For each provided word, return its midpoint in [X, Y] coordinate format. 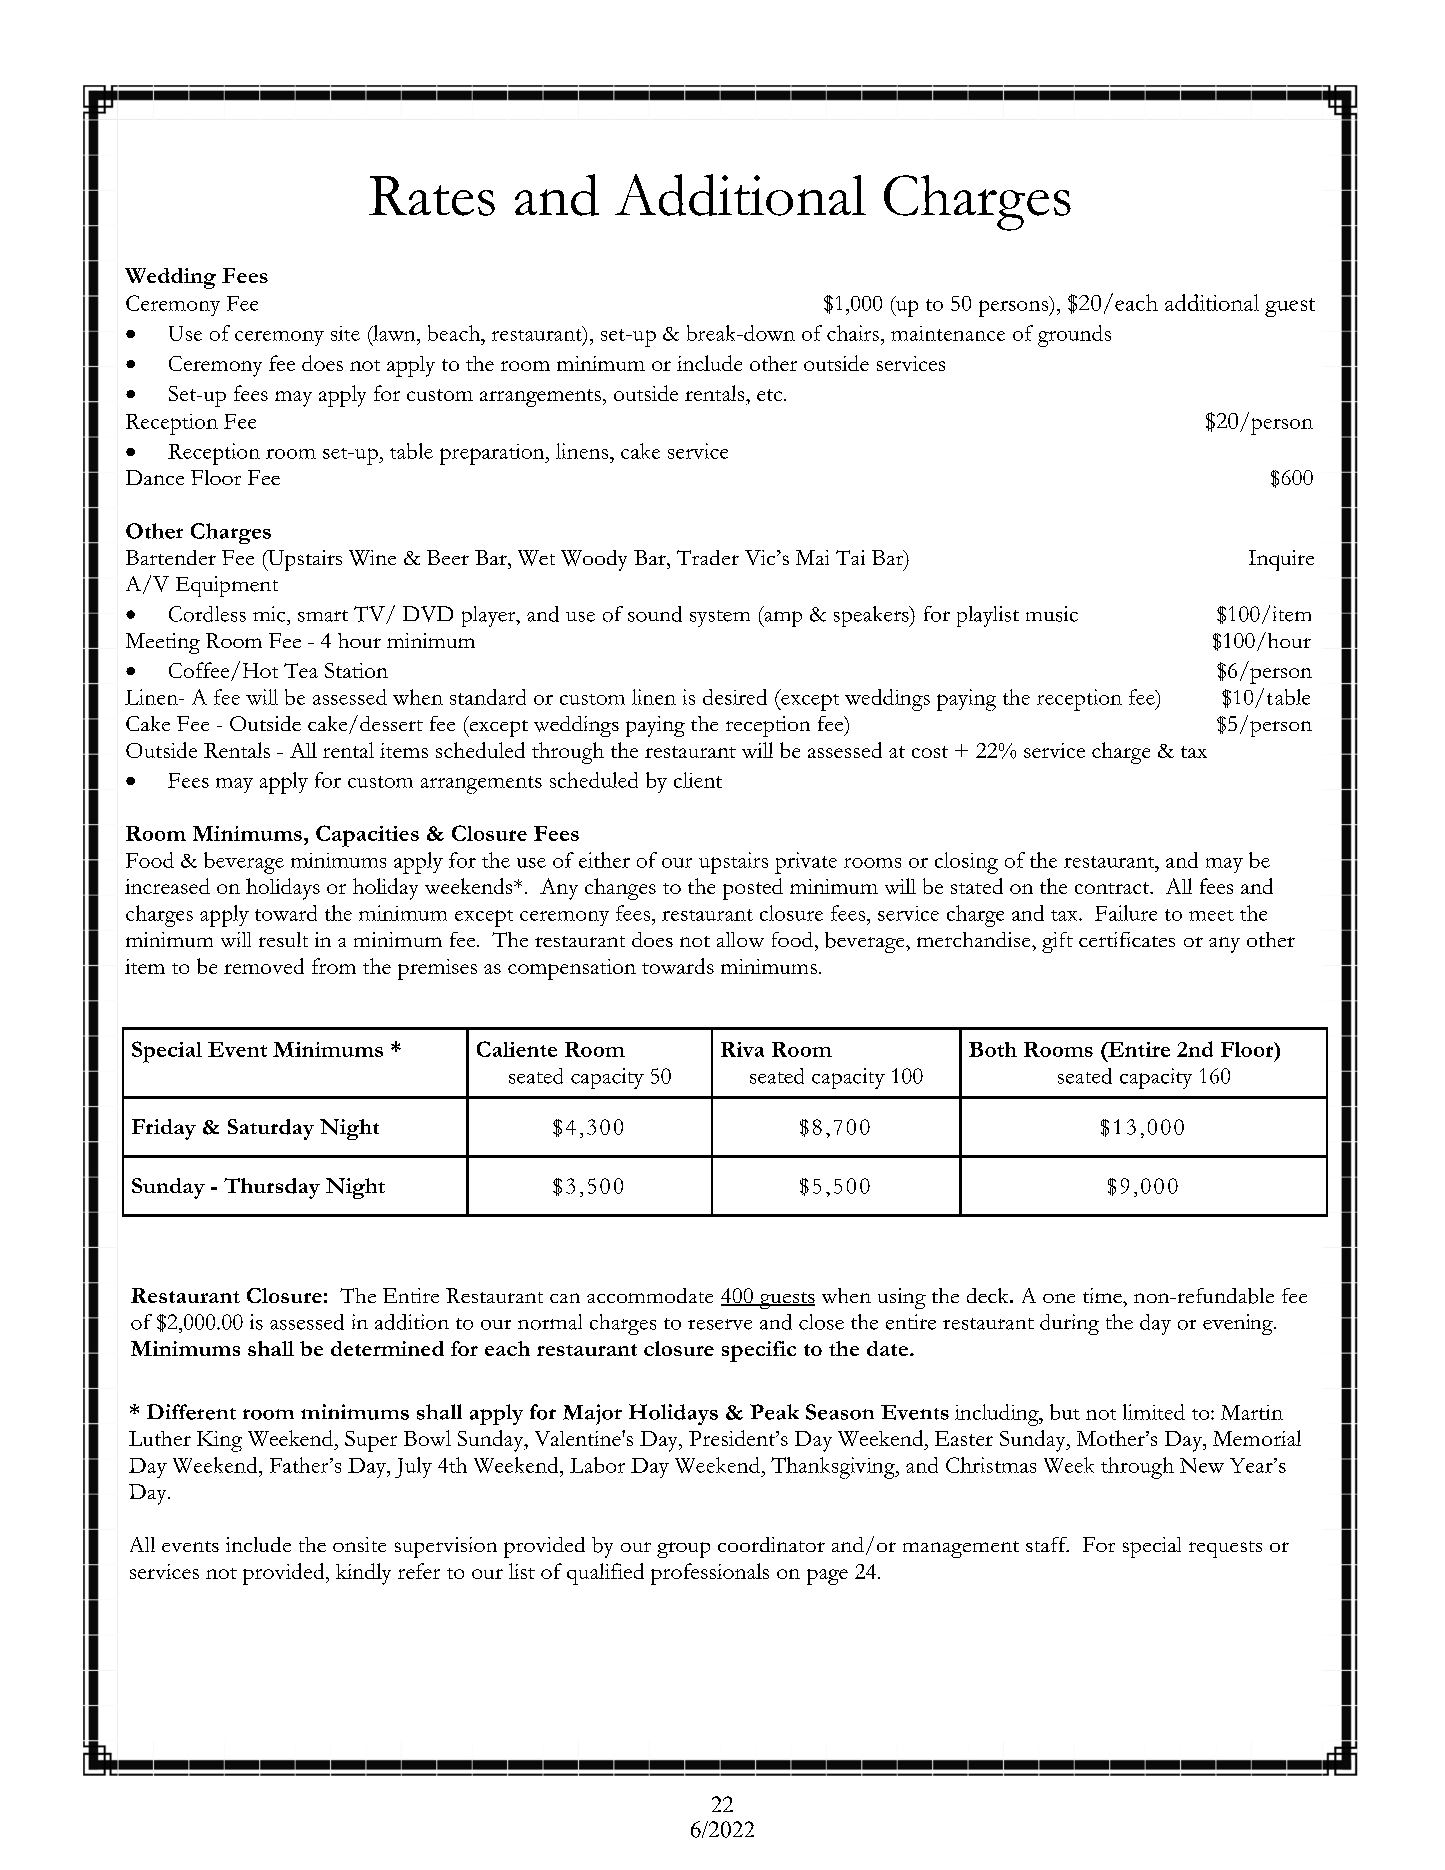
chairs [853, 333]
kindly [363, 1574]
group [683, 1550]
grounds [1074, 336]
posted [753, 889]
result [283, 939]
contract [1113, 888]
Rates [432, 196]
